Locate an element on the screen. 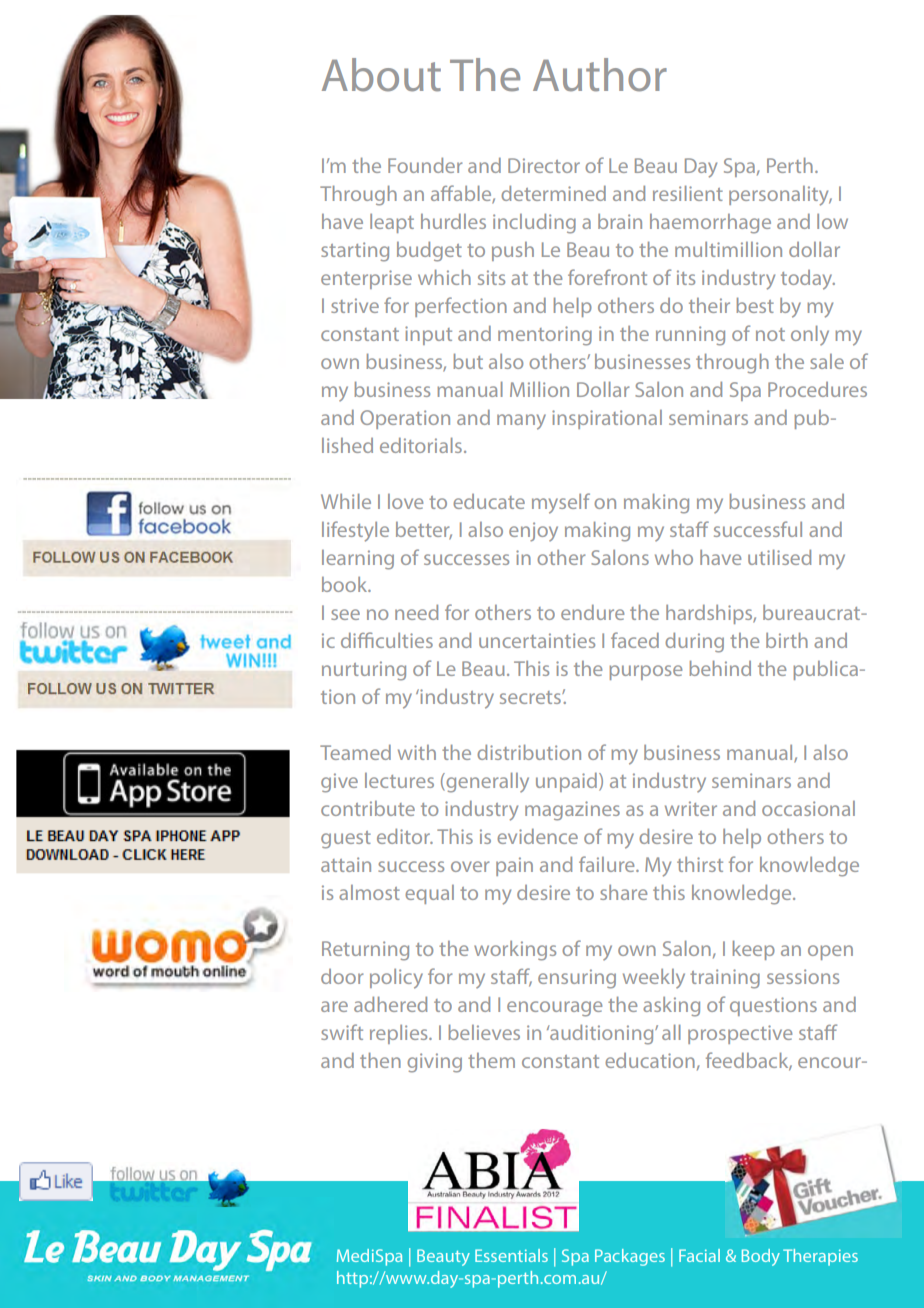 The image size is (924, 1308). endure is located at coordinates (592, 612).
